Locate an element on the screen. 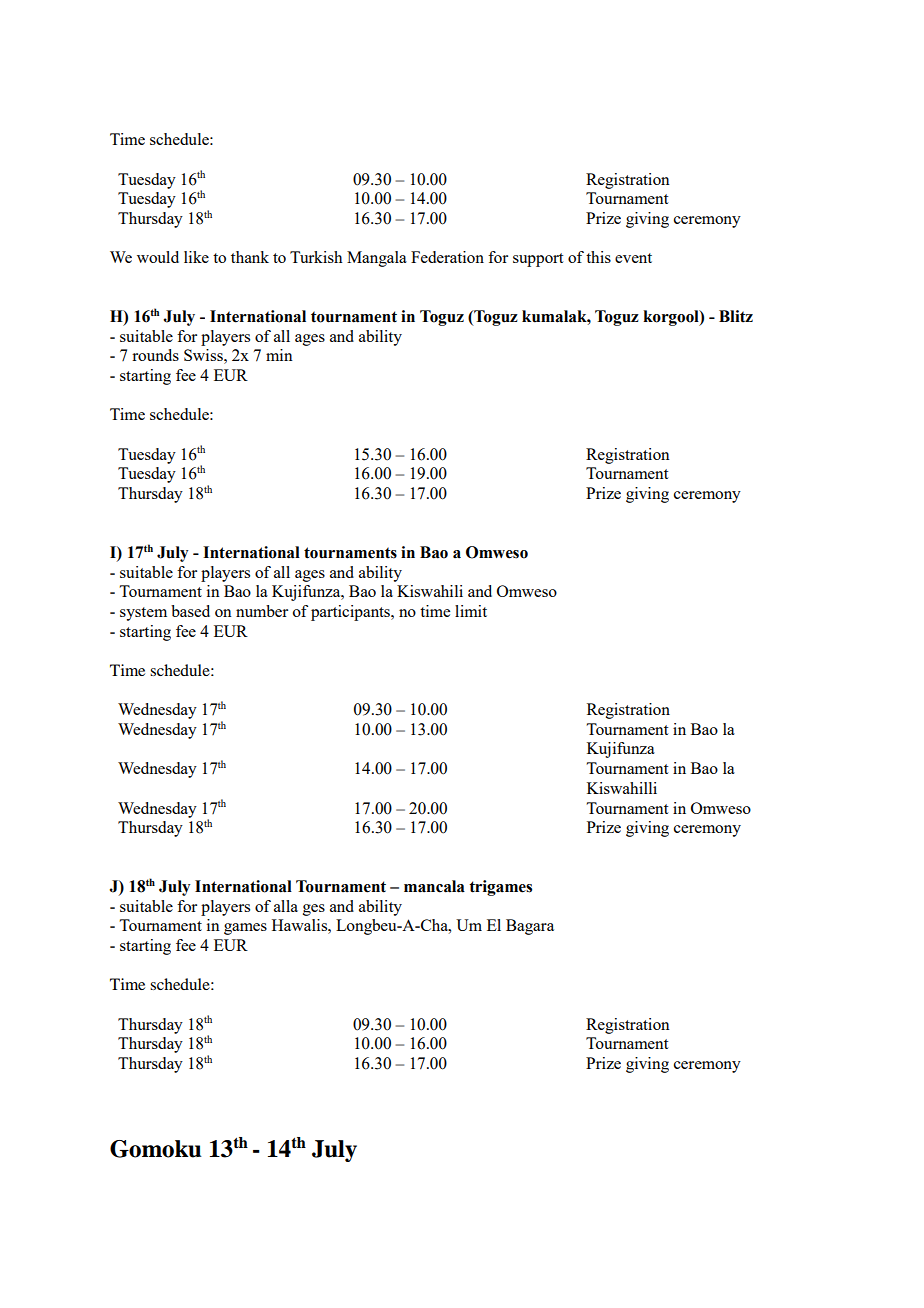 The image size is (924, 1308). Federation is located at coordinates (447, 257).
